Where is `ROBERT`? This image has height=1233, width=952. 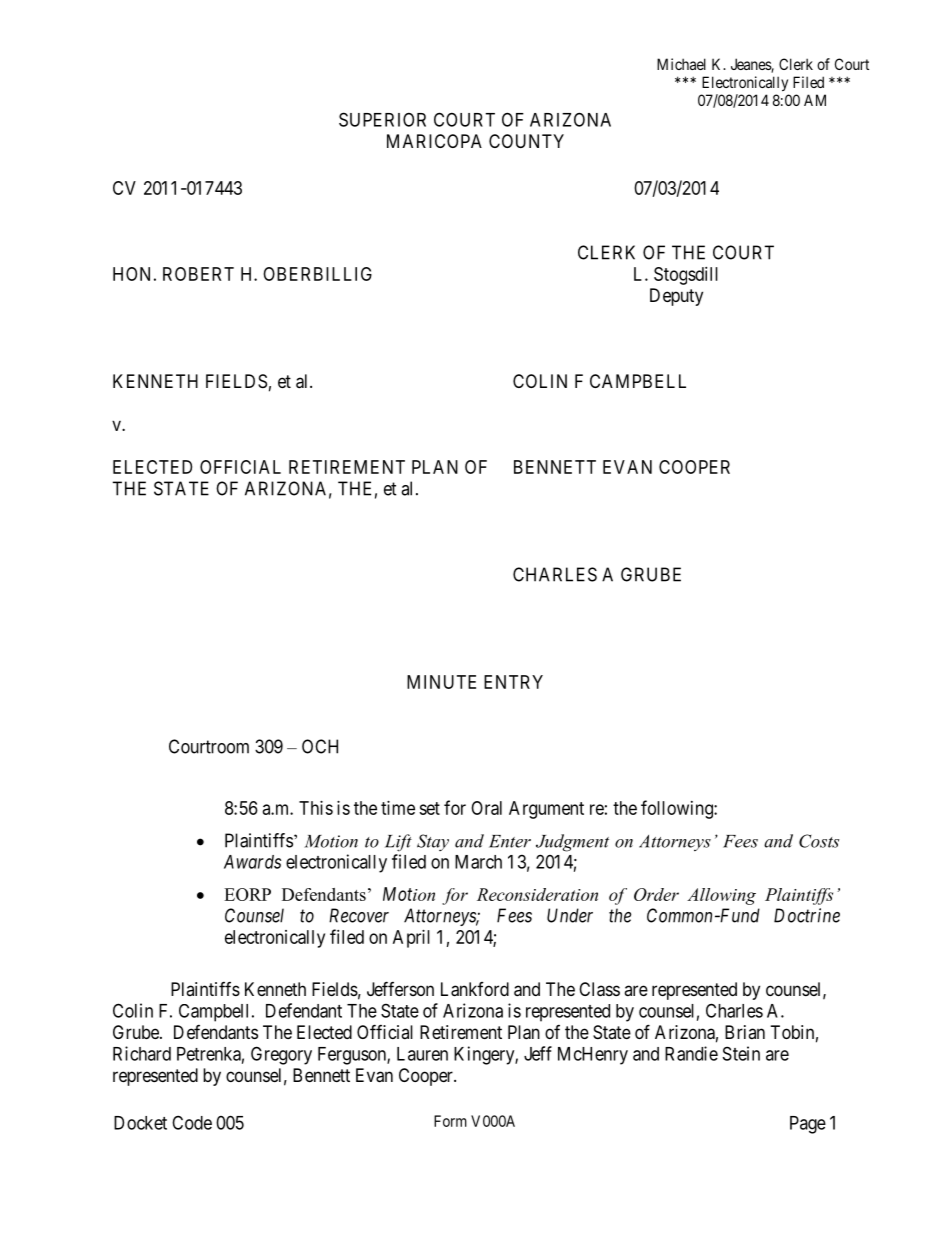 ROBERT is located at coordinates (198, 274).
